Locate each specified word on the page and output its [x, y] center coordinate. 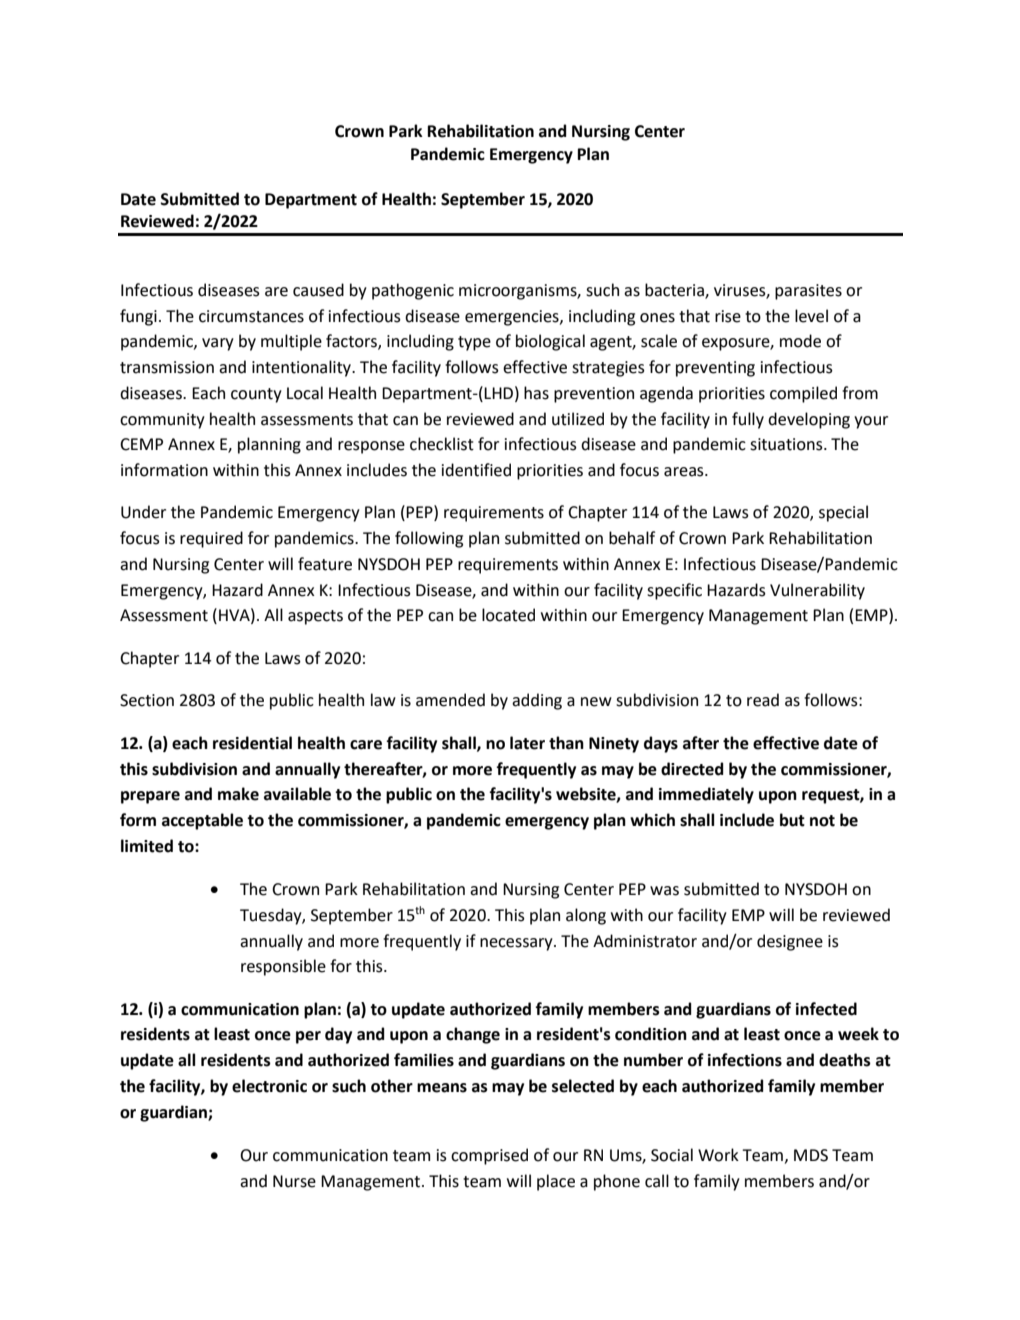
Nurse [294, 1181]
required [211, 539]
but [792, 820]
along [586, 916]
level [811, 316]
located [508, 615]
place [556, 1182]
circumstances [251, 316]
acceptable [202, 821]
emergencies [513, 318]
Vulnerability [817, 591]
